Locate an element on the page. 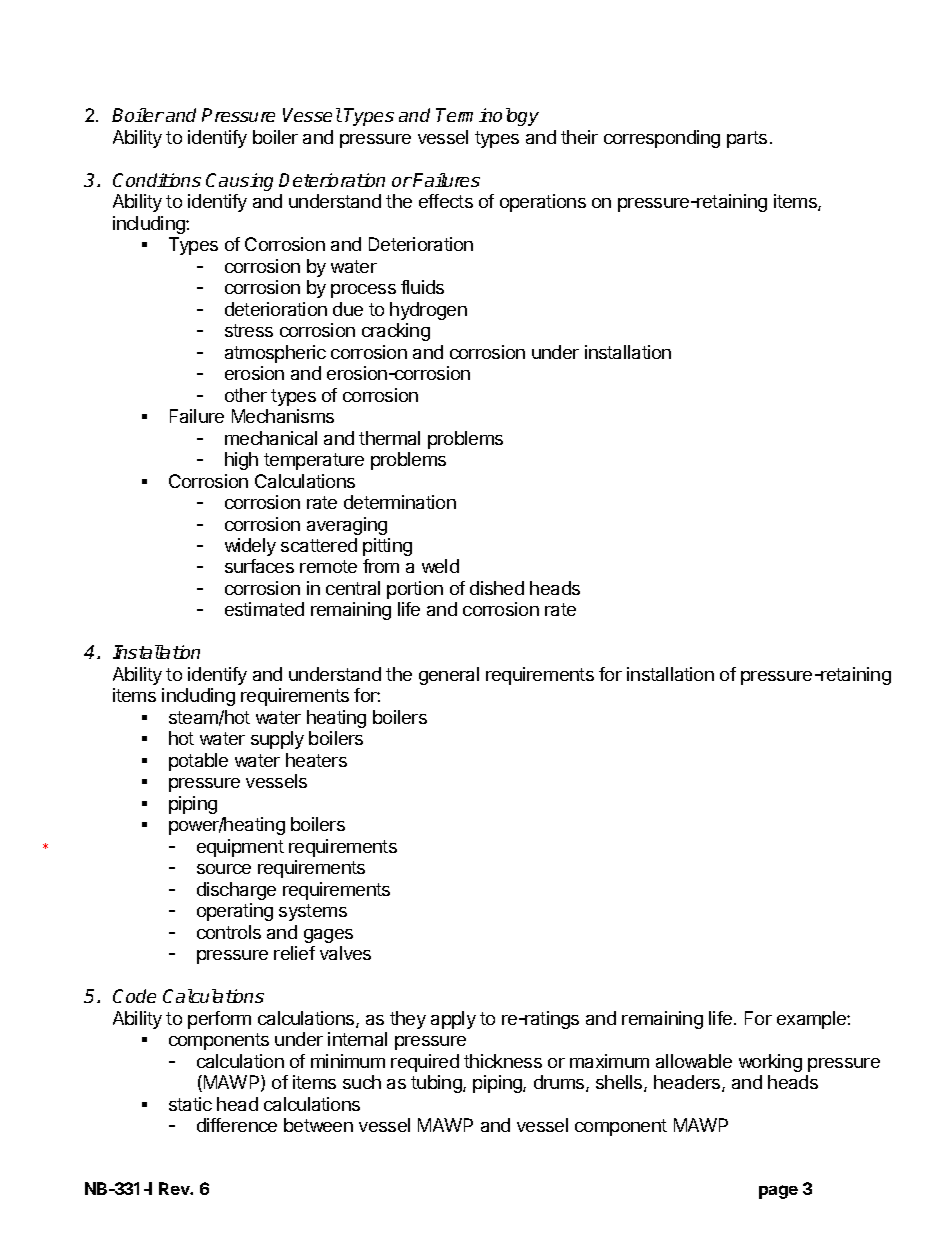 The width and height of the document is (952, 1233). determination is located at coordinates (400, 502).
